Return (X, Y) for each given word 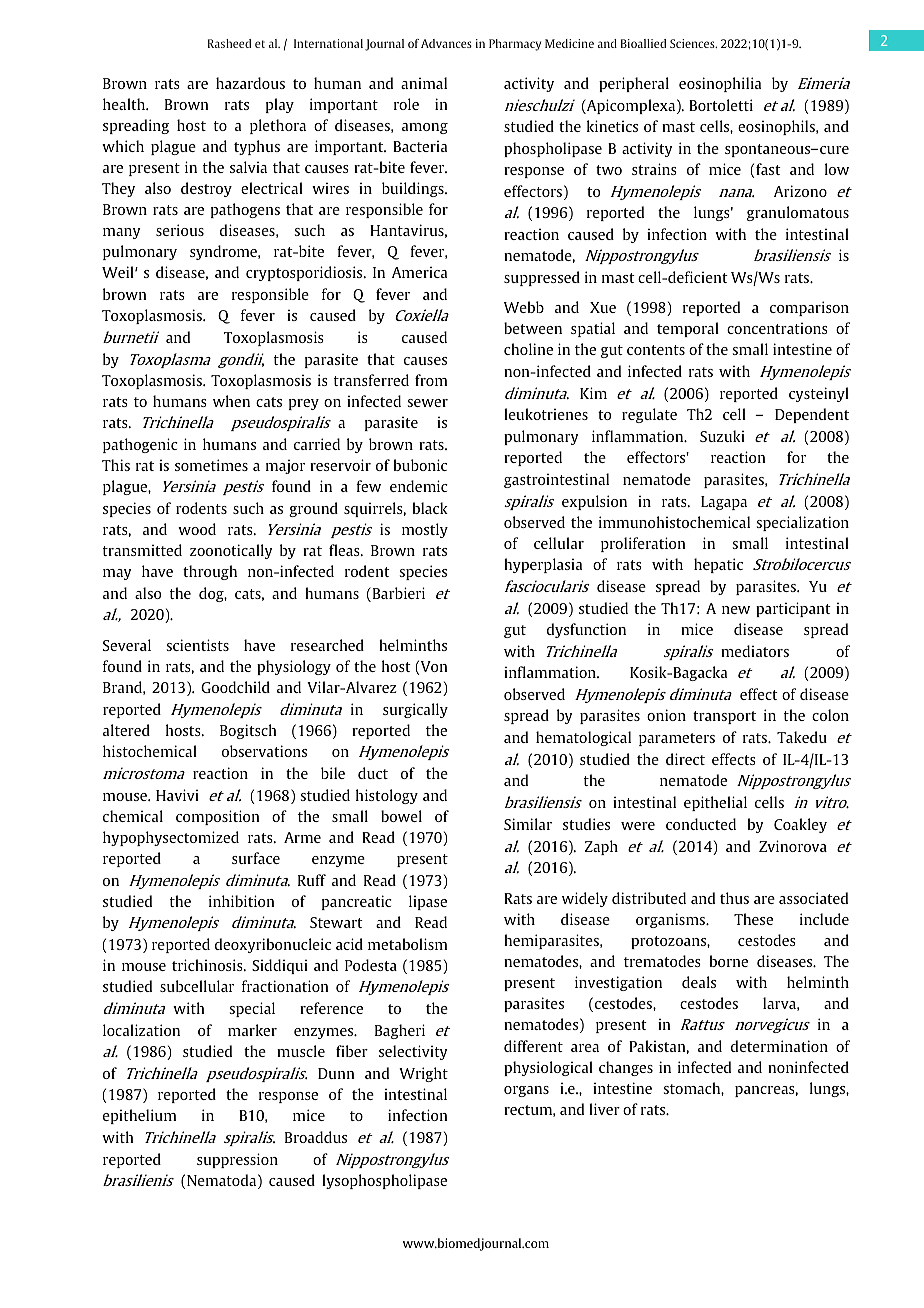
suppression (237, 1160)
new (736, 610)
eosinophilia (720, 84)
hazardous (250, 83)
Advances (446, 43)
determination (779, 1046)
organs (526, 1091)
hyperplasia (543, 565)
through (210, 572)
